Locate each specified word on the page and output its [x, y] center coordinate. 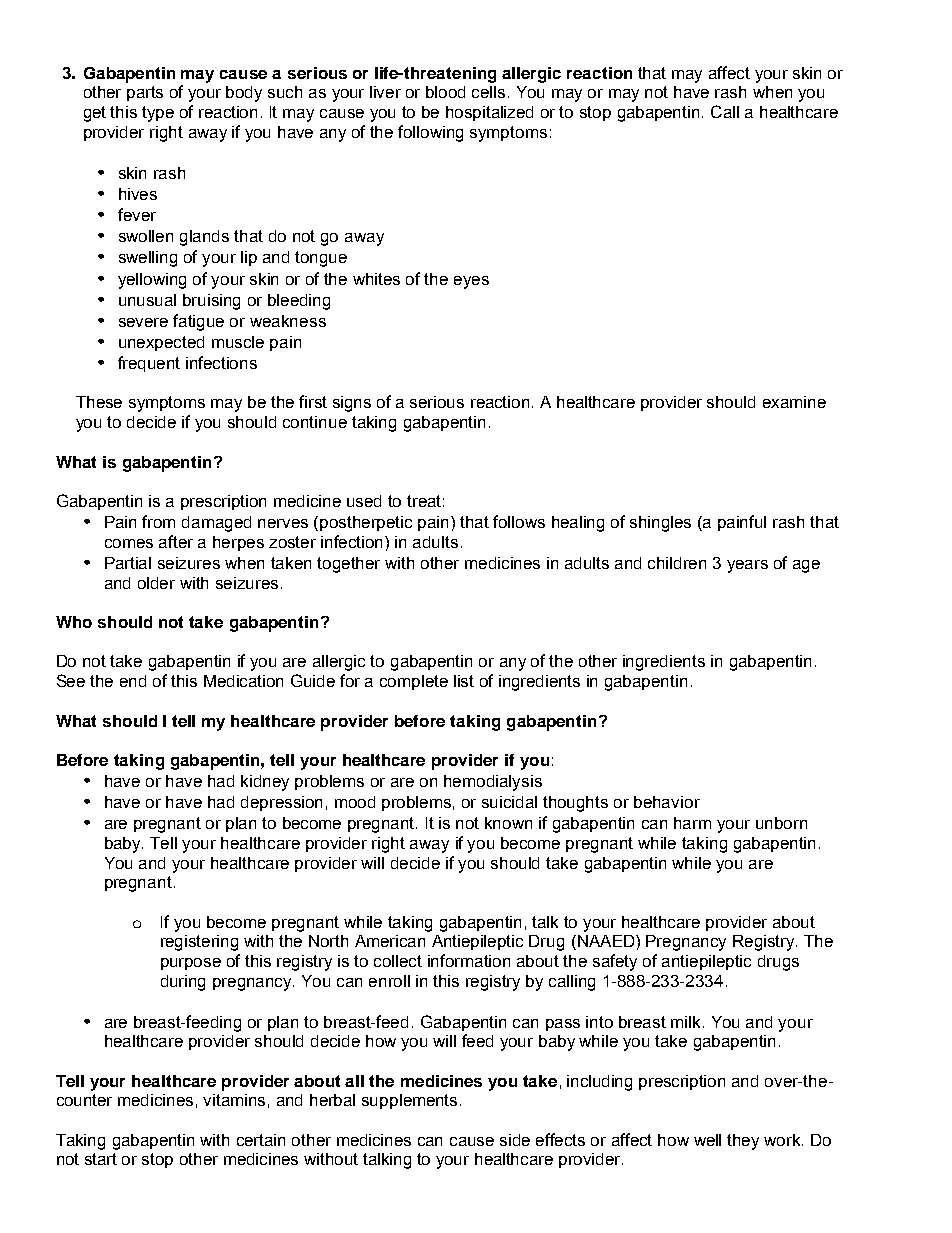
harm [692, 823]
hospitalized [489, 113]
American [390, 941]
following [430, 133]
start [101, 1159]
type [158, 114]
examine [794, 402]
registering [199, 943]
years [747, 566]
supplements [409, 1101]
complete [414, 682]
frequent [149, 364]
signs [352, 404]
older [156, 583]
